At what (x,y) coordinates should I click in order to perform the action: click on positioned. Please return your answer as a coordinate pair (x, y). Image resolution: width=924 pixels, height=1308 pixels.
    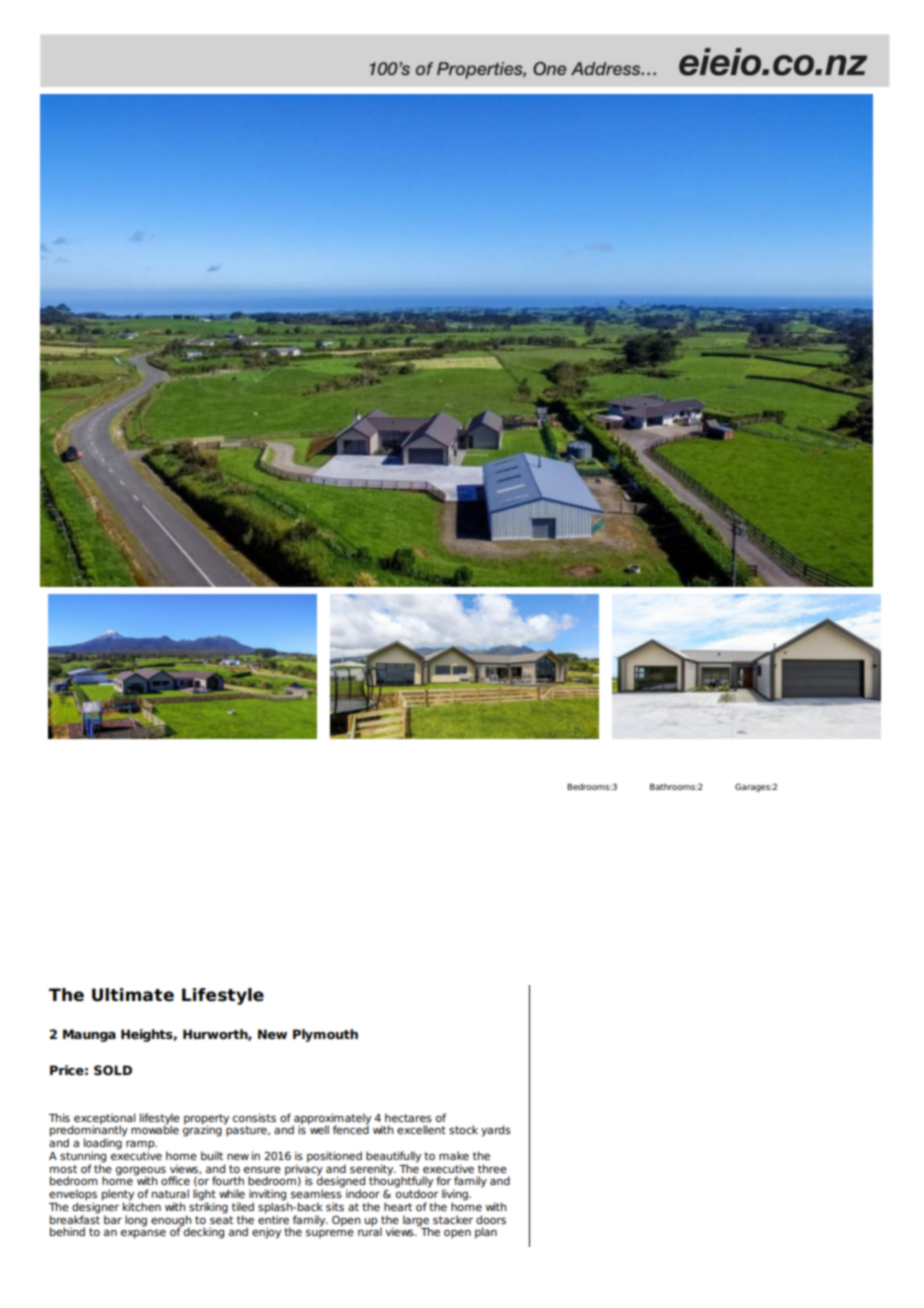
    Looking at the image, I should click on (334, 1158).
